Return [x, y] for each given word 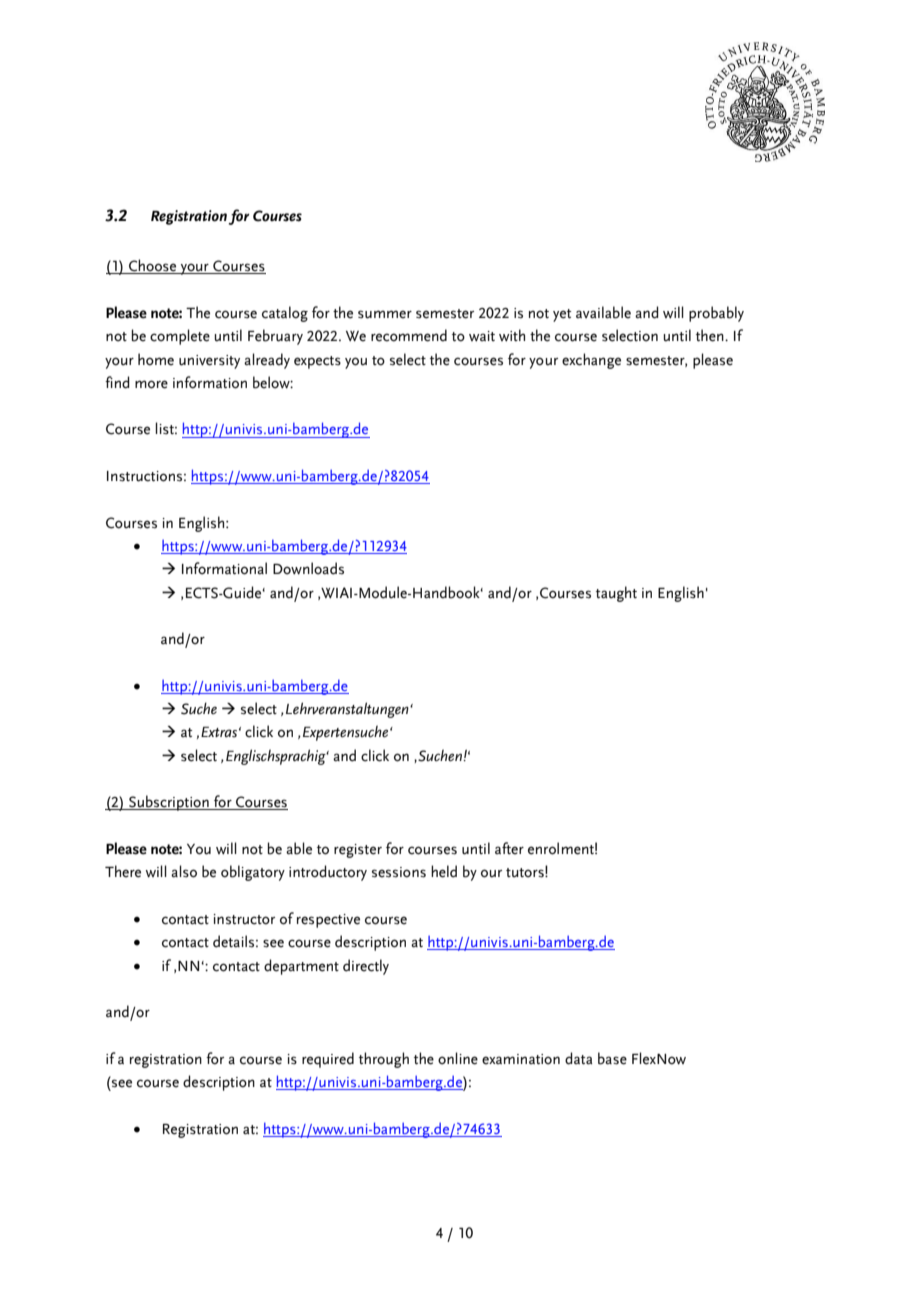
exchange [591, 361]
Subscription [169, 803]
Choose [153, 266]
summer [385, 314]
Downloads [308, 568]
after [509, 848]
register [358, 851]
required [328, 1060]
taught [616, 594]
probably [716, 314]
